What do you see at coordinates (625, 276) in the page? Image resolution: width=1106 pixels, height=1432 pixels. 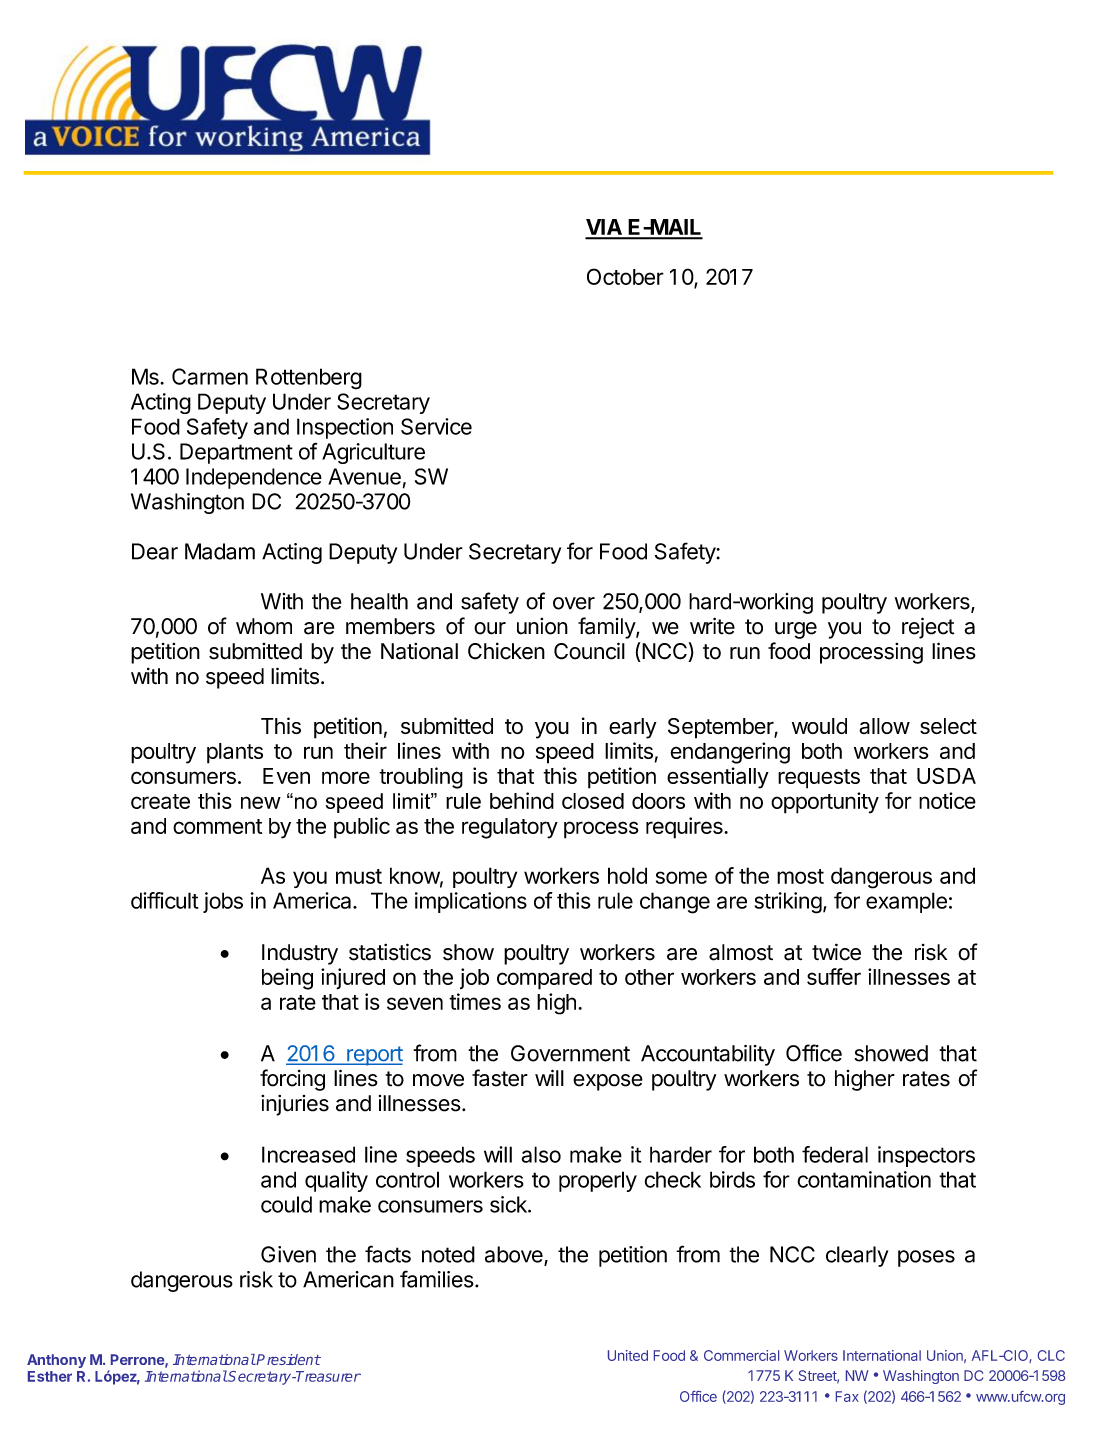 I see `October` at bounding box center [625, 276].
